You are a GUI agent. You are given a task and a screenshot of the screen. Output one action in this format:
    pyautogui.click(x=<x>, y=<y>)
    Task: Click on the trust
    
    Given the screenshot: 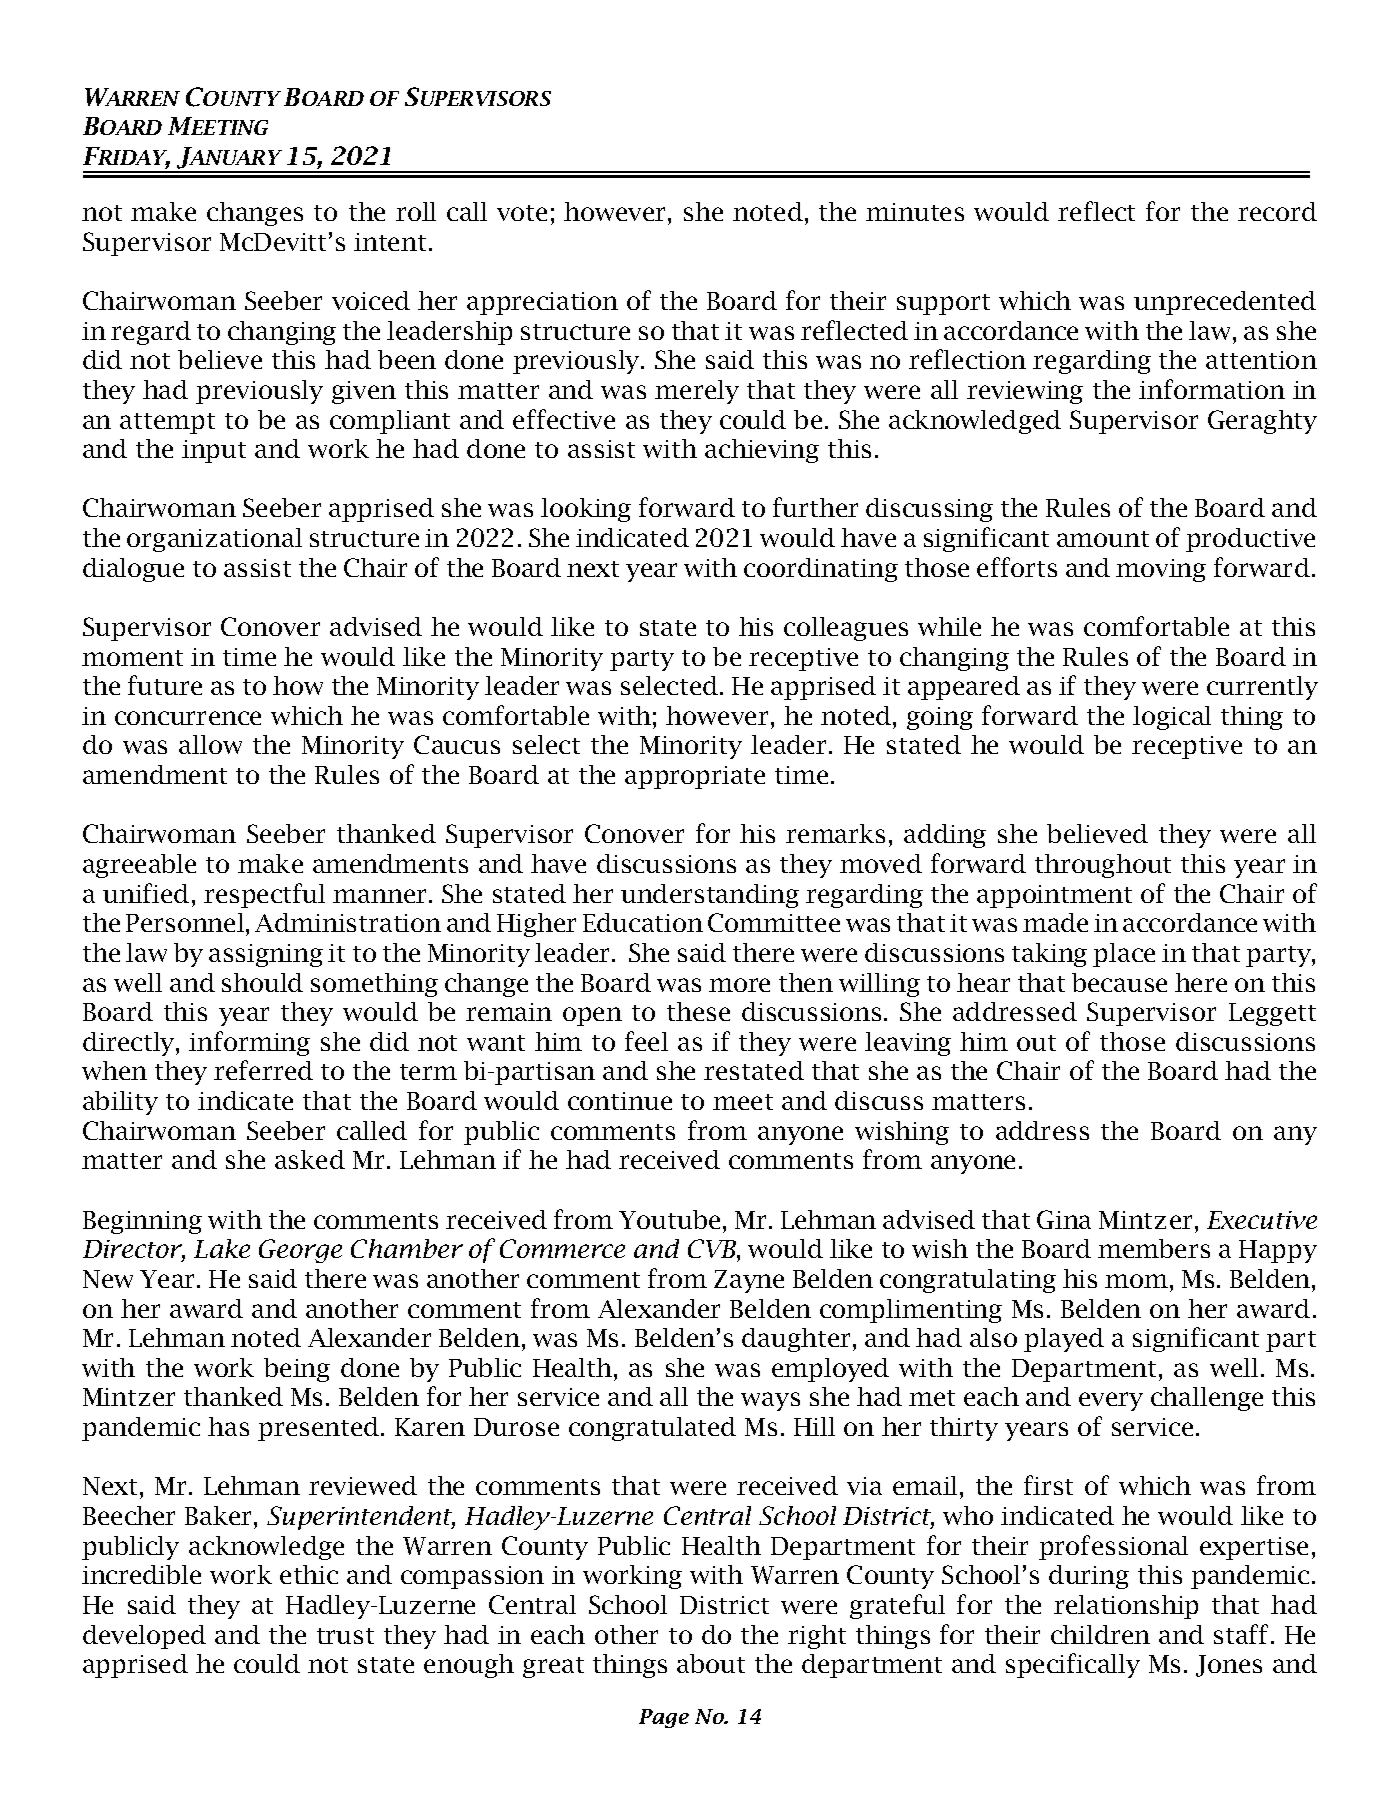 What is the action you would take?
    pyautogui.click(x=345, y=1636)
